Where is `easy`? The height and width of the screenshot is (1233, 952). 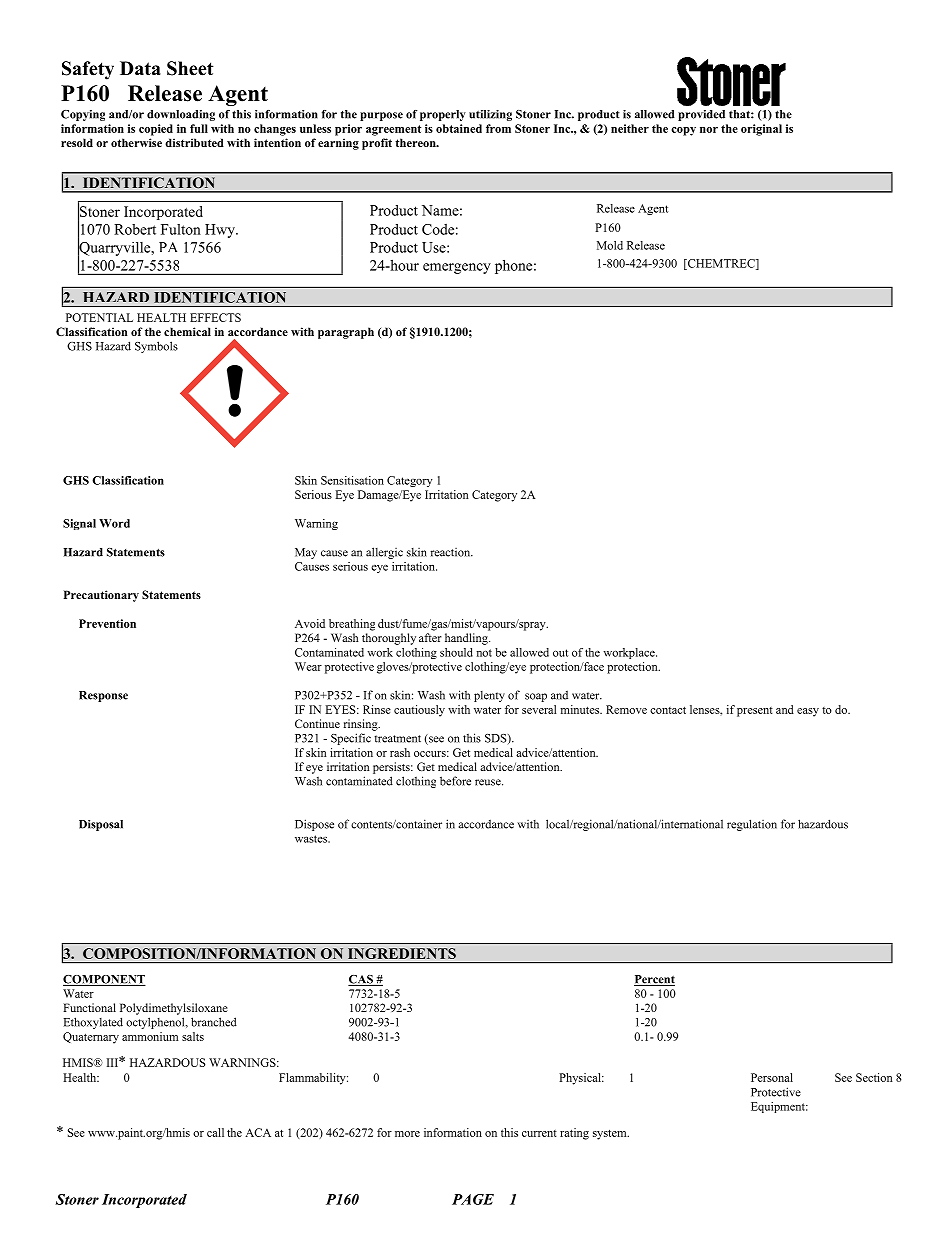 easy is located at coordinates (808, 712).
